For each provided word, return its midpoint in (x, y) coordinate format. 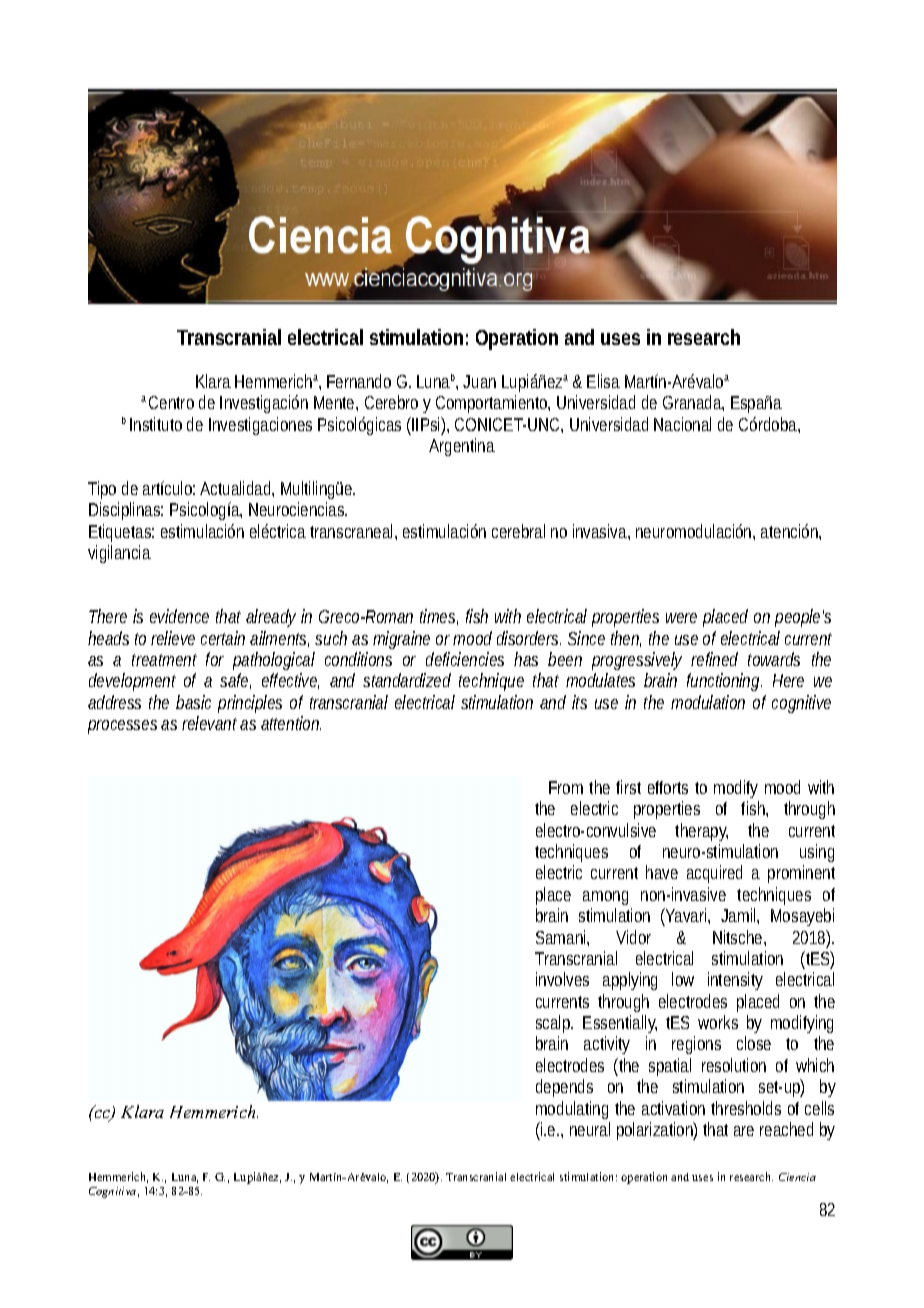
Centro (171, 402)
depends (564, 1088)
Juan (479, 381)
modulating (572, 1110)
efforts (668, 787)
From (566, 787)
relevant (209, 723)
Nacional (682, 424)
